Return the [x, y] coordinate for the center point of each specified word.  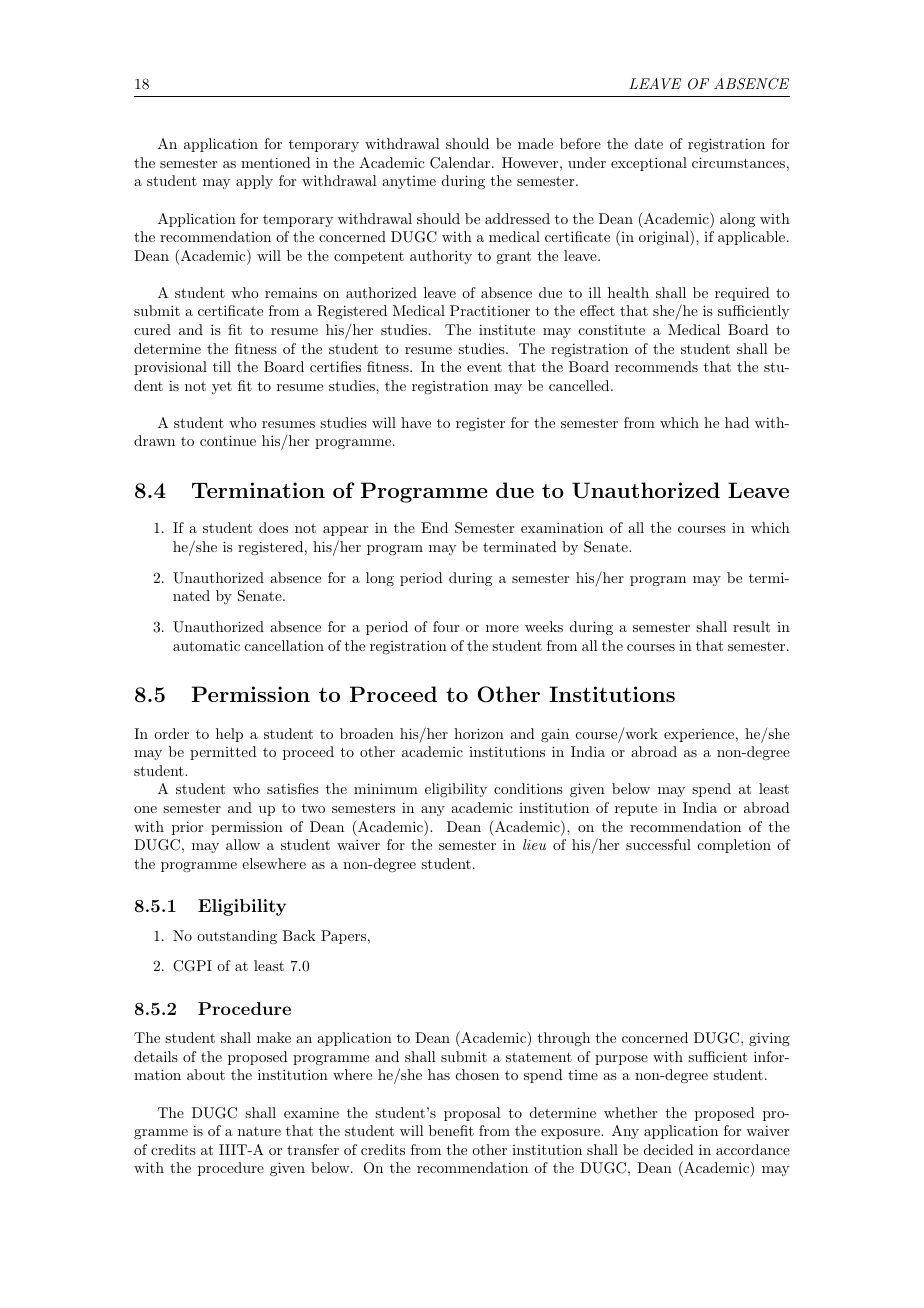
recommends [656, 366]
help [229, 735]
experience [699, 735]
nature [259, 1131]
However [530, 162]
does [273, 527]
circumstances [738, 162]
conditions [528, 788]
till [222, 366]
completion [734, 846]
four [446, 626]
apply [254, 182]
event [484, 367]
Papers [343, 937]
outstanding [237, 937]
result [751, 626]
